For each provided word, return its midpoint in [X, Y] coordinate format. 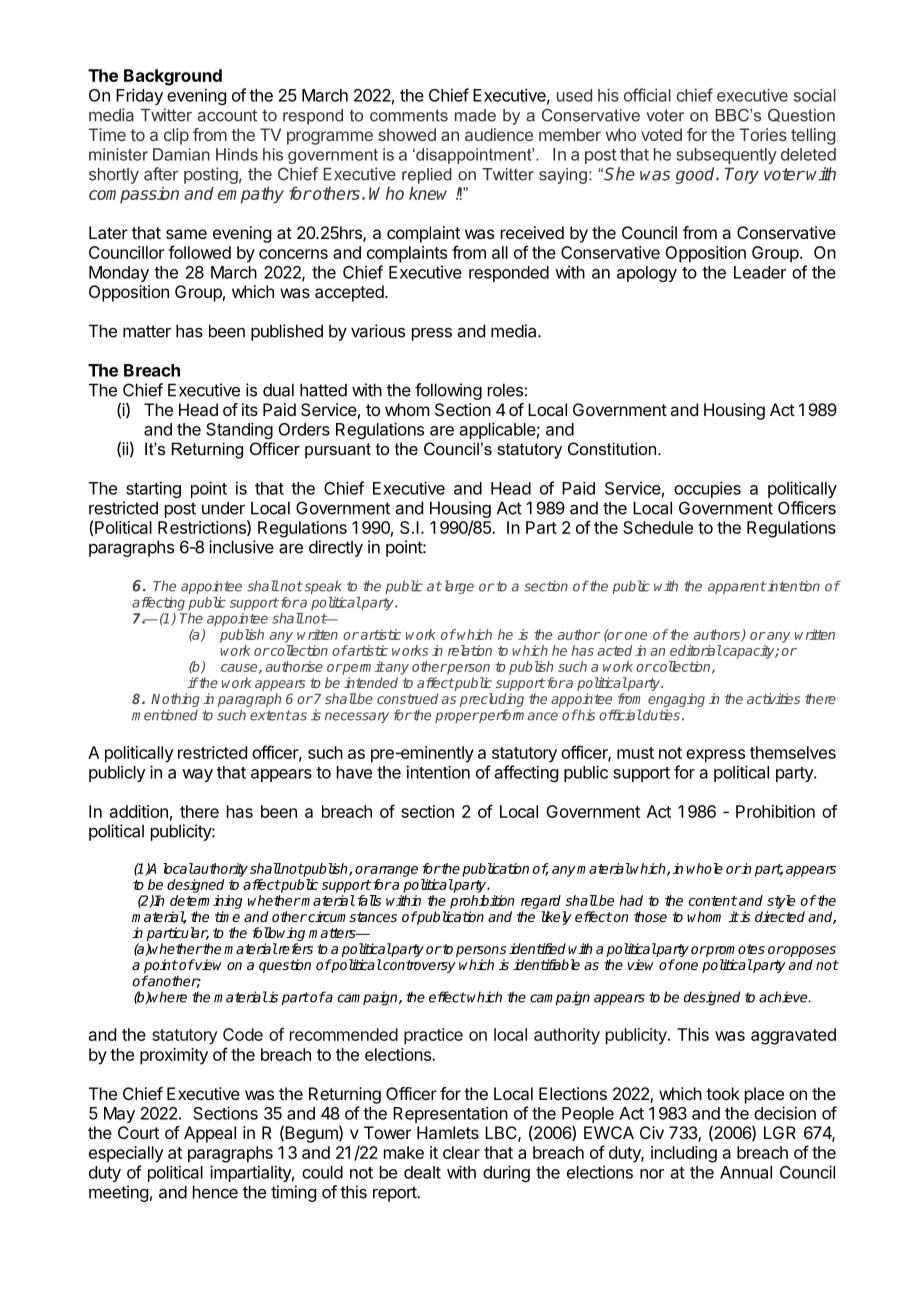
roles [505, 390]
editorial [696, 650]
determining [206, 902]
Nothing [175, 700]
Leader [760, 272]
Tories [763, 134]
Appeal [210, 1134]
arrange [393, 871]
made [475, 115]
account [227, 115]
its [250, 409]
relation [470, 650]
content [713, 901]
